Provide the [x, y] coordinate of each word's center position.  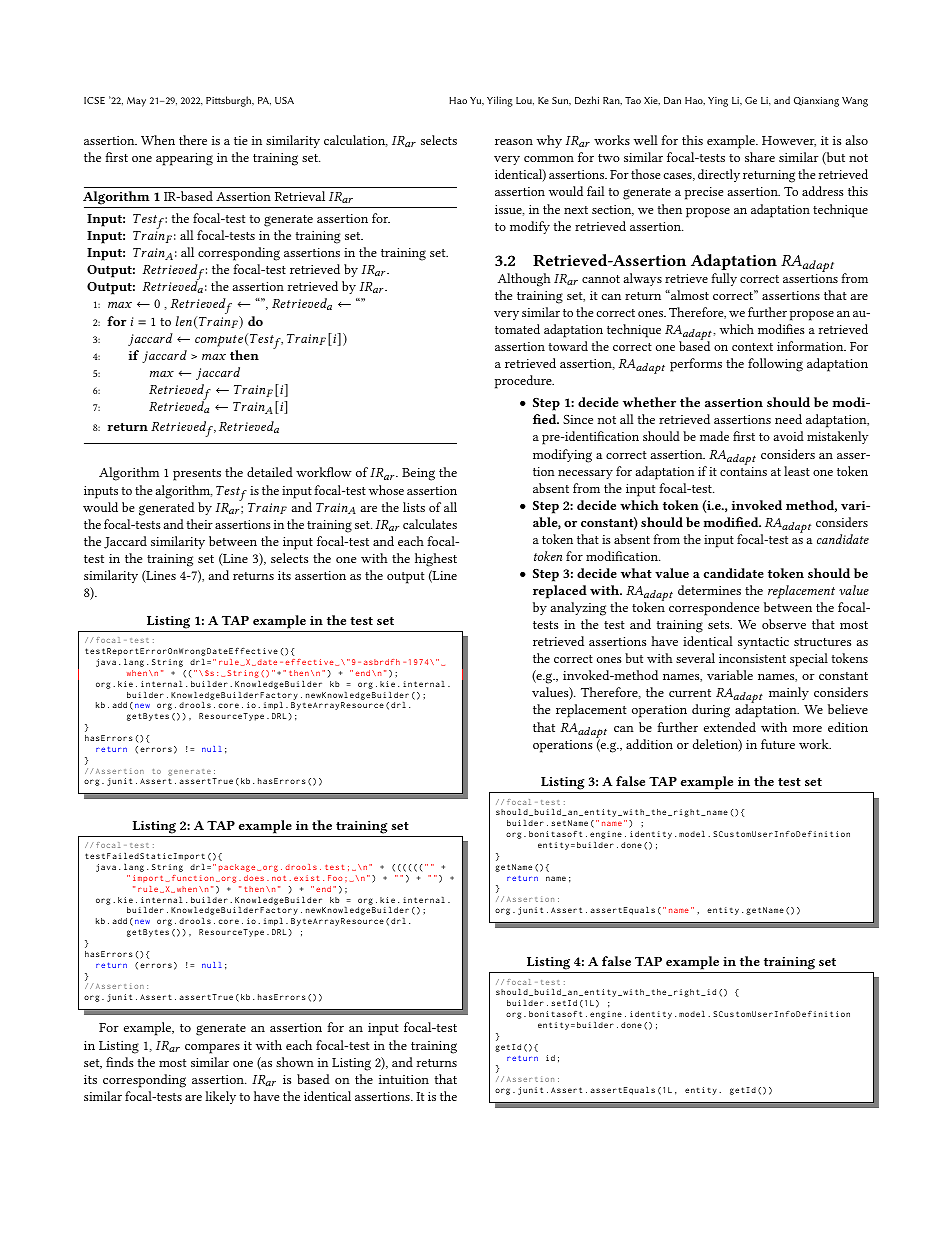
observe [784, 624]
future [778, 744]
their [200, 524]
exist [307, 878]
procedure [524, 382]
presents [197, 475]
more [807, 729]
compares [212, 1049]
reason [514, 142]
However [789, 141]
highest [436, 560]
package [238, 868]
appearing [184, 159]
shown [295, 1062]
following [775, 365]
